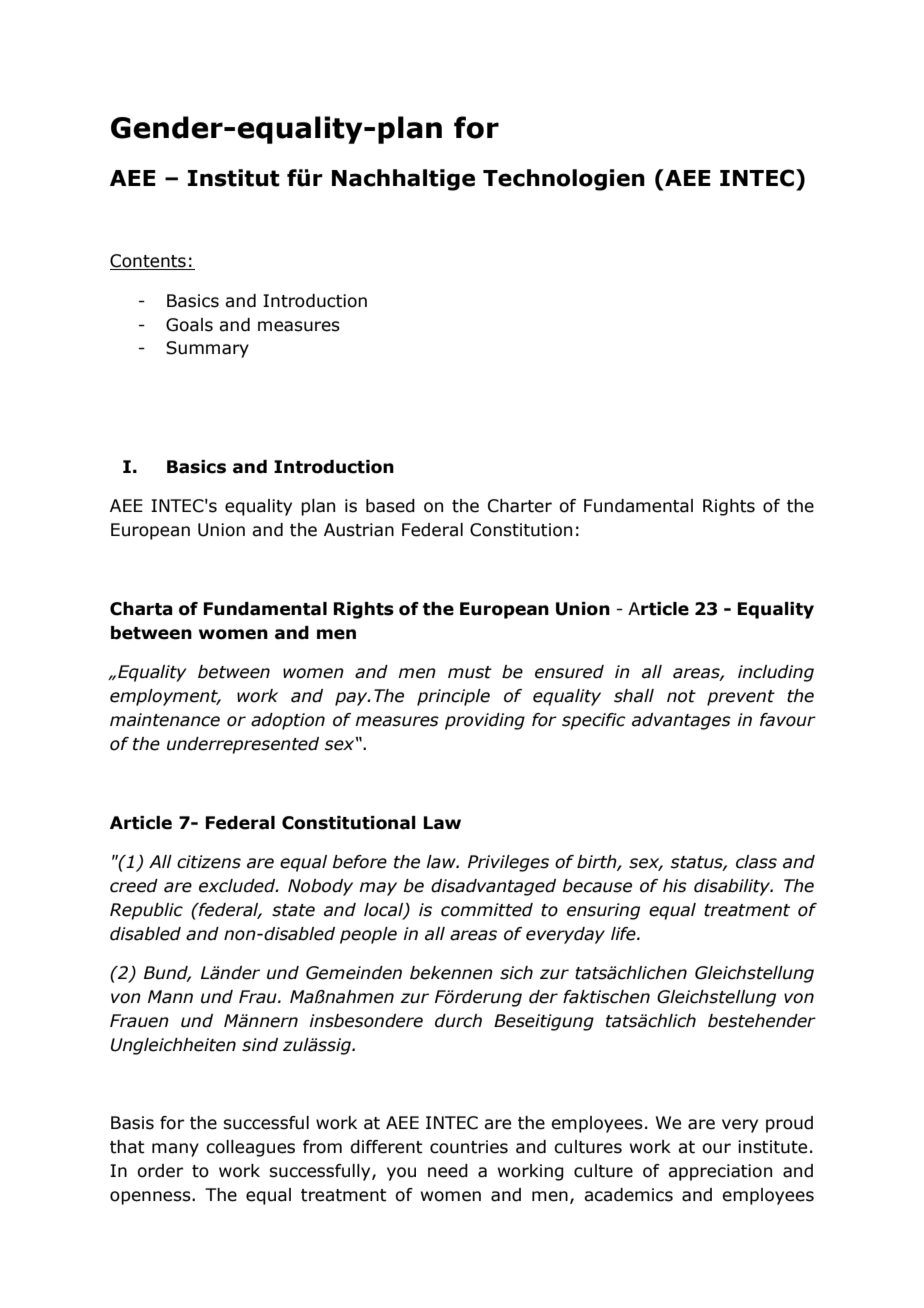 This page has width=924, height=1308. I want to click on appreciation, so click(720, 1172).
